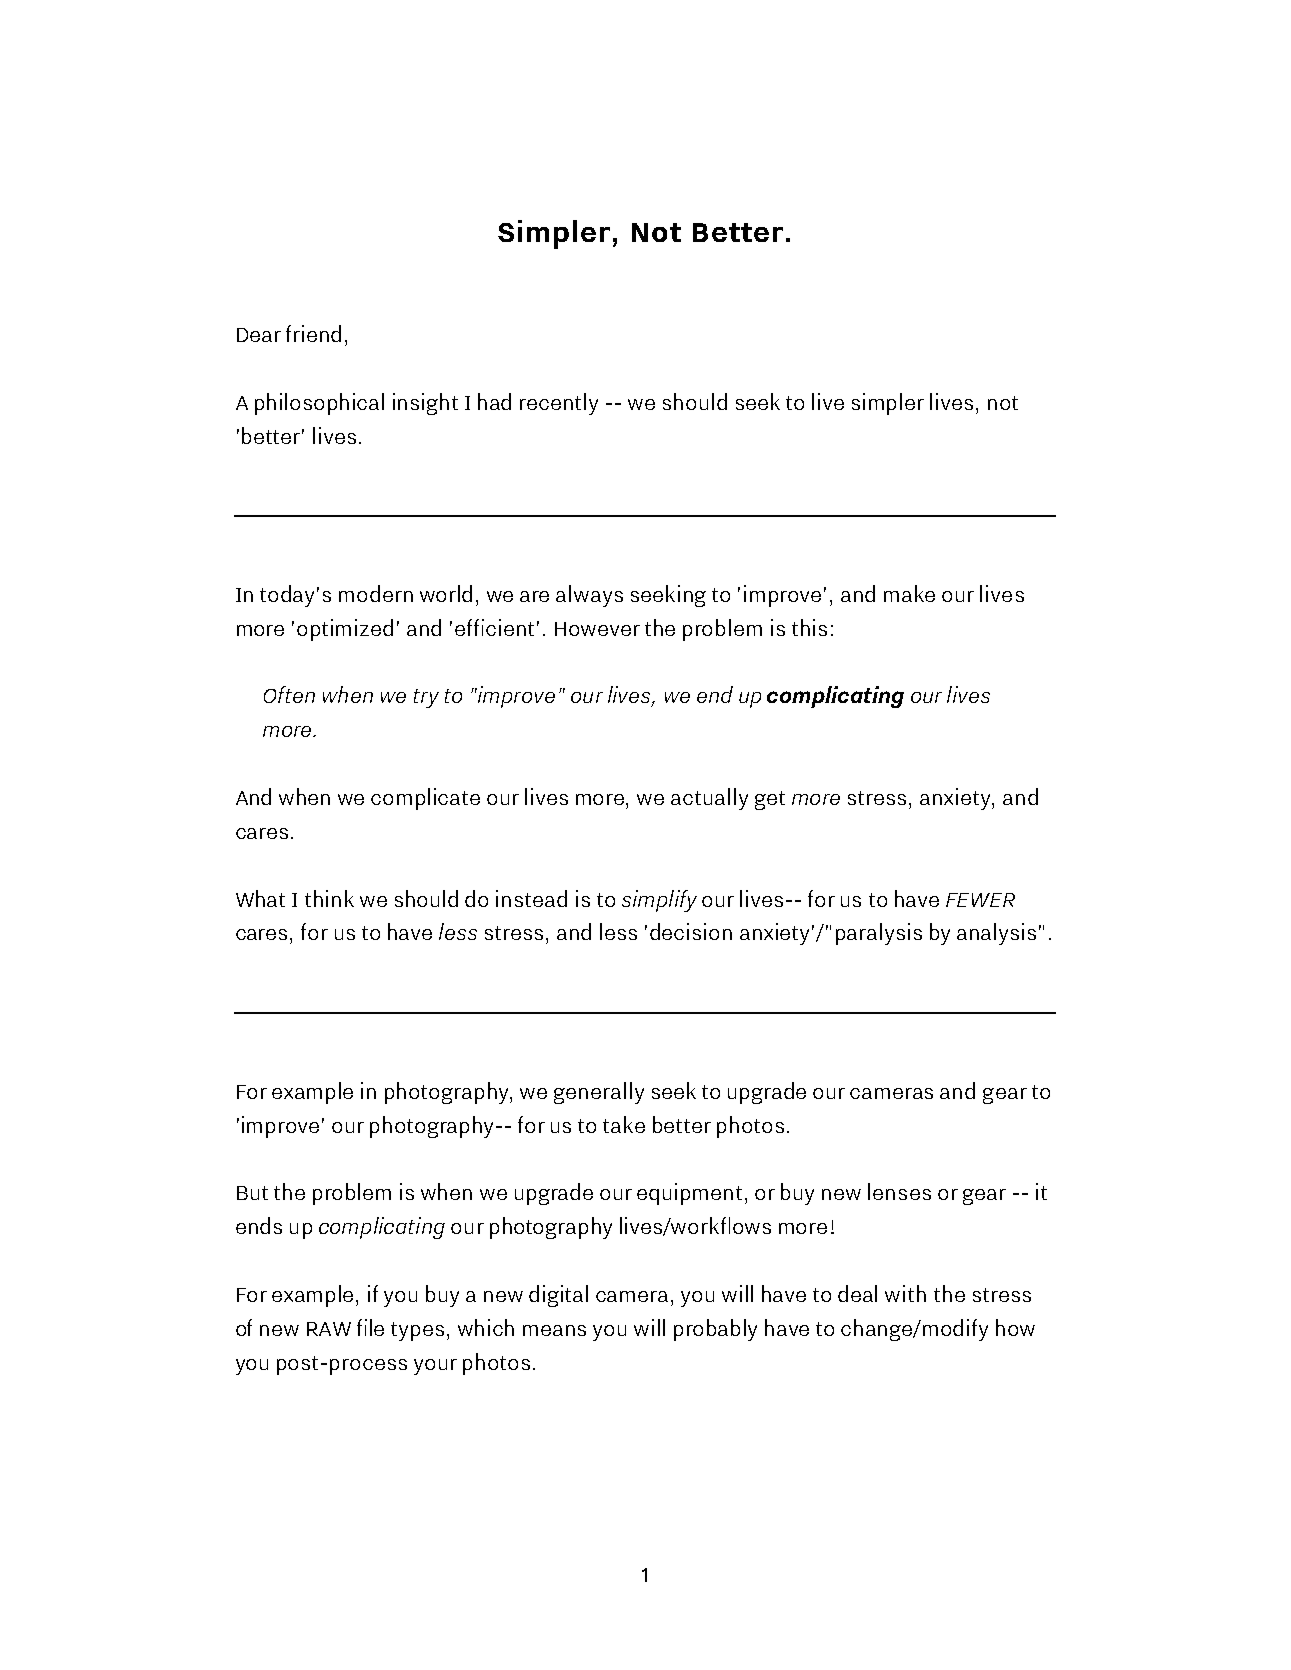  Describe the element at coordinates (909, 593) in the image. I see `make` at that location.
